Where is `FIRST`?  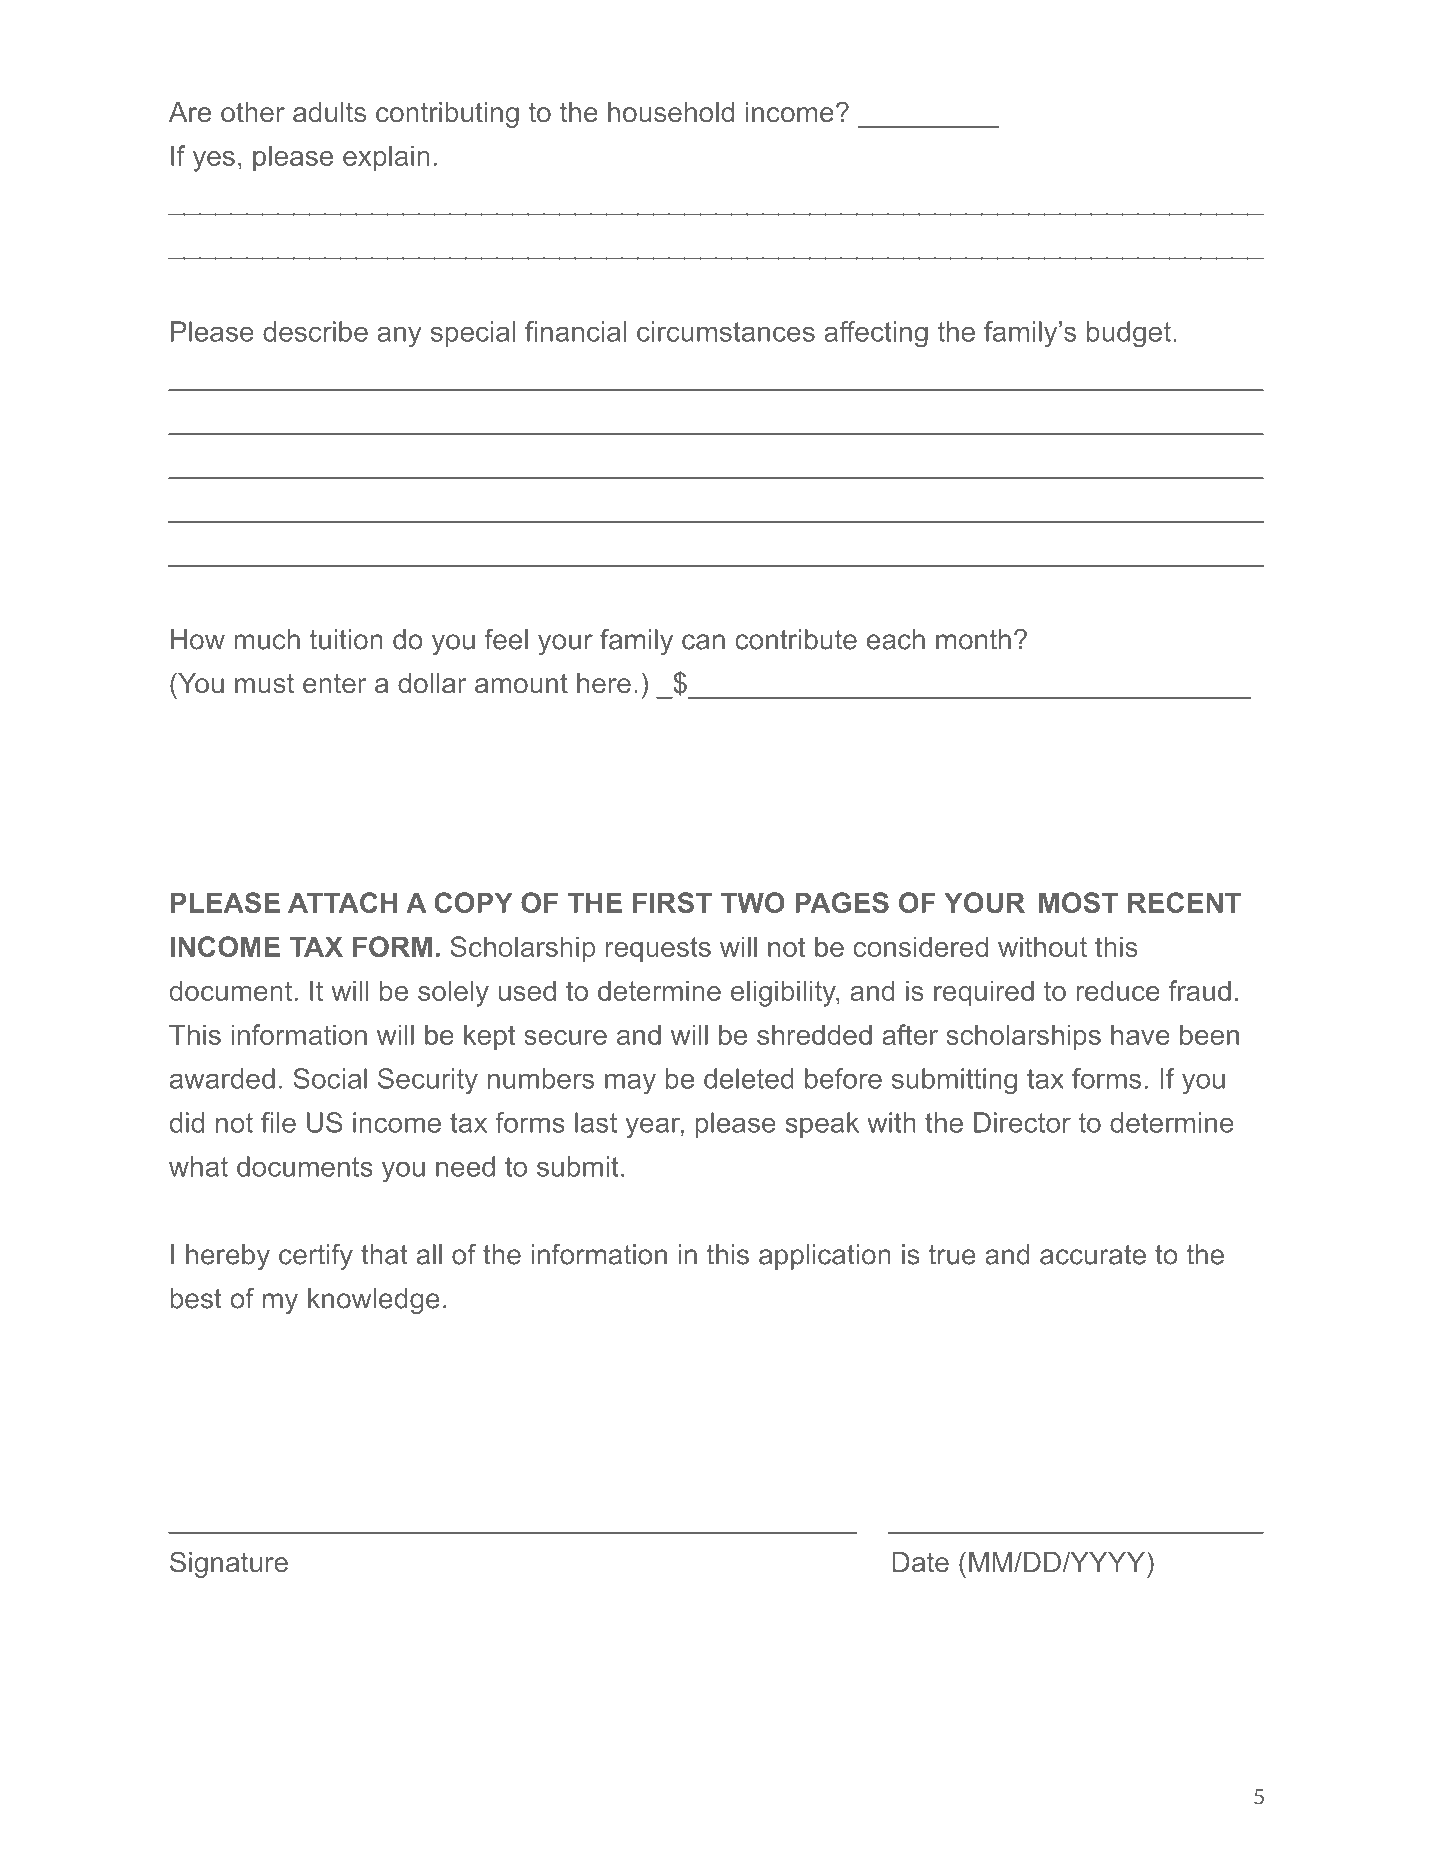
FIRST is located at coordinates (672, 902).
